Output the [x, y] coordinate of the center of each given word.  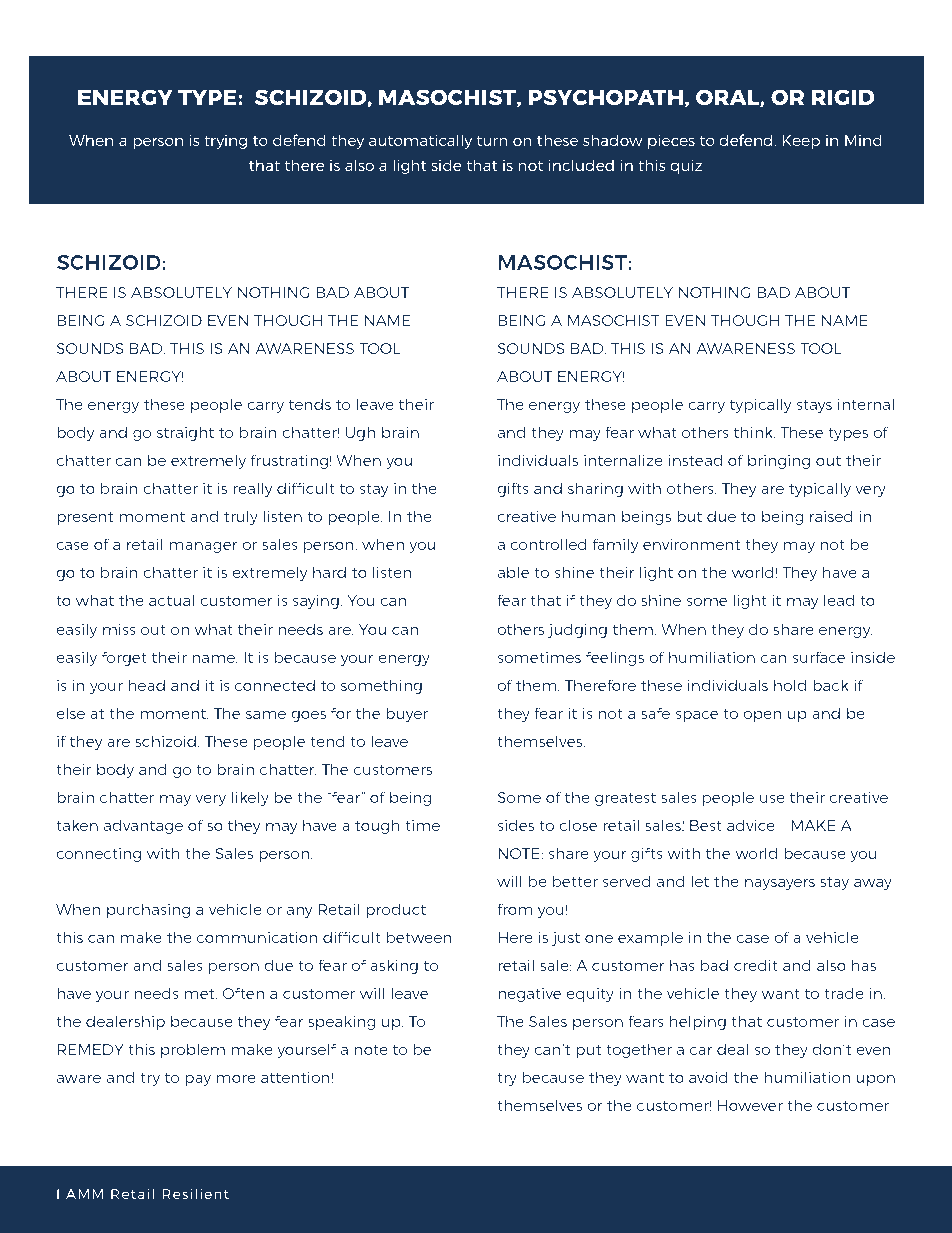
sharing [595, 489]
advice [751, 825]
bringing [779, 461]
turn [492, 141]
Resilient [195, 1193]
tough [377, 826]
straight [185, 433]
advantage [143, 826]
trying [225, 142]
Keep [801, 142]
